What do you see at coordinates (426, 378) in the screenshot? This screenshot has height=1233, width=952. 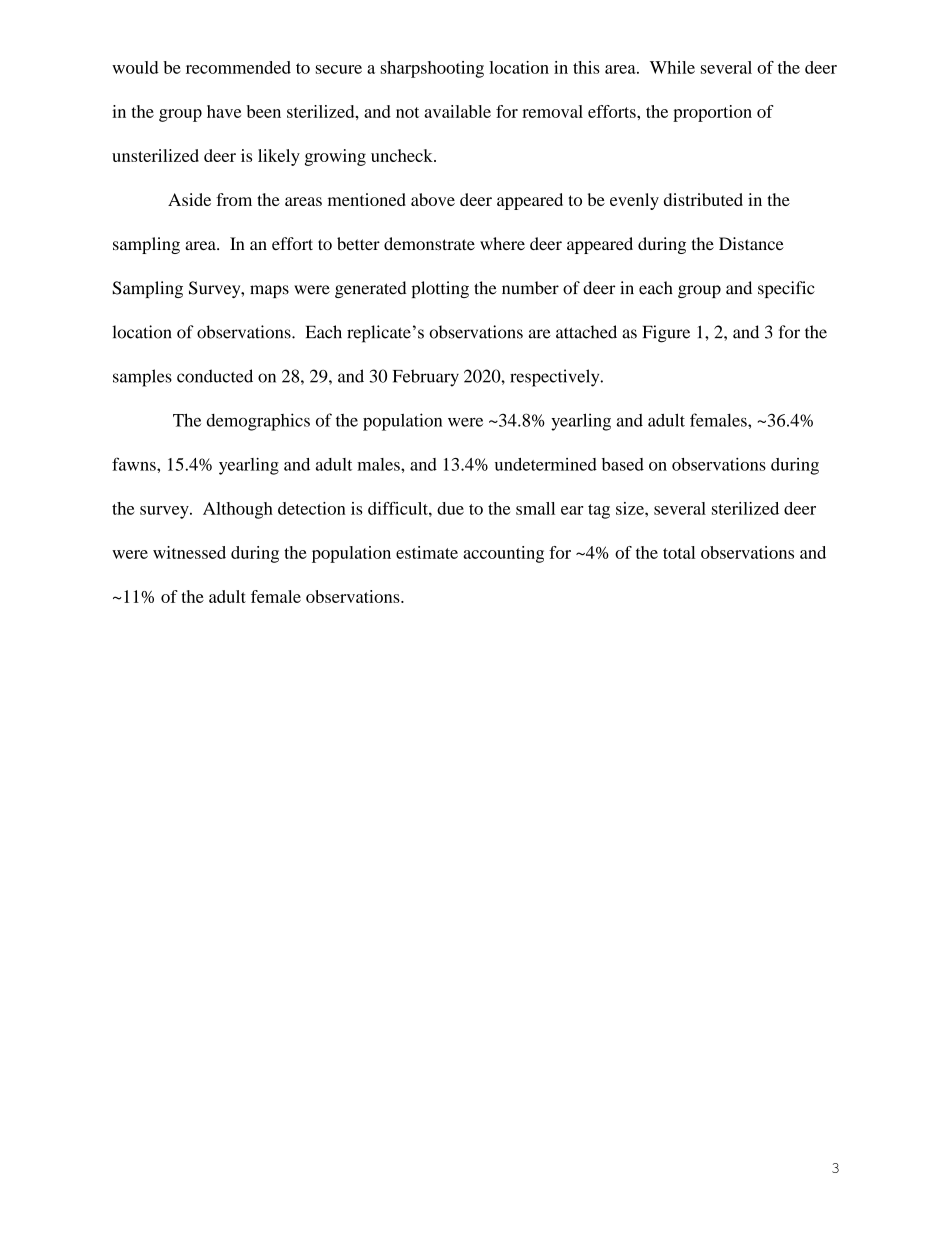 I see `February` at bounding box center [426, 378].
